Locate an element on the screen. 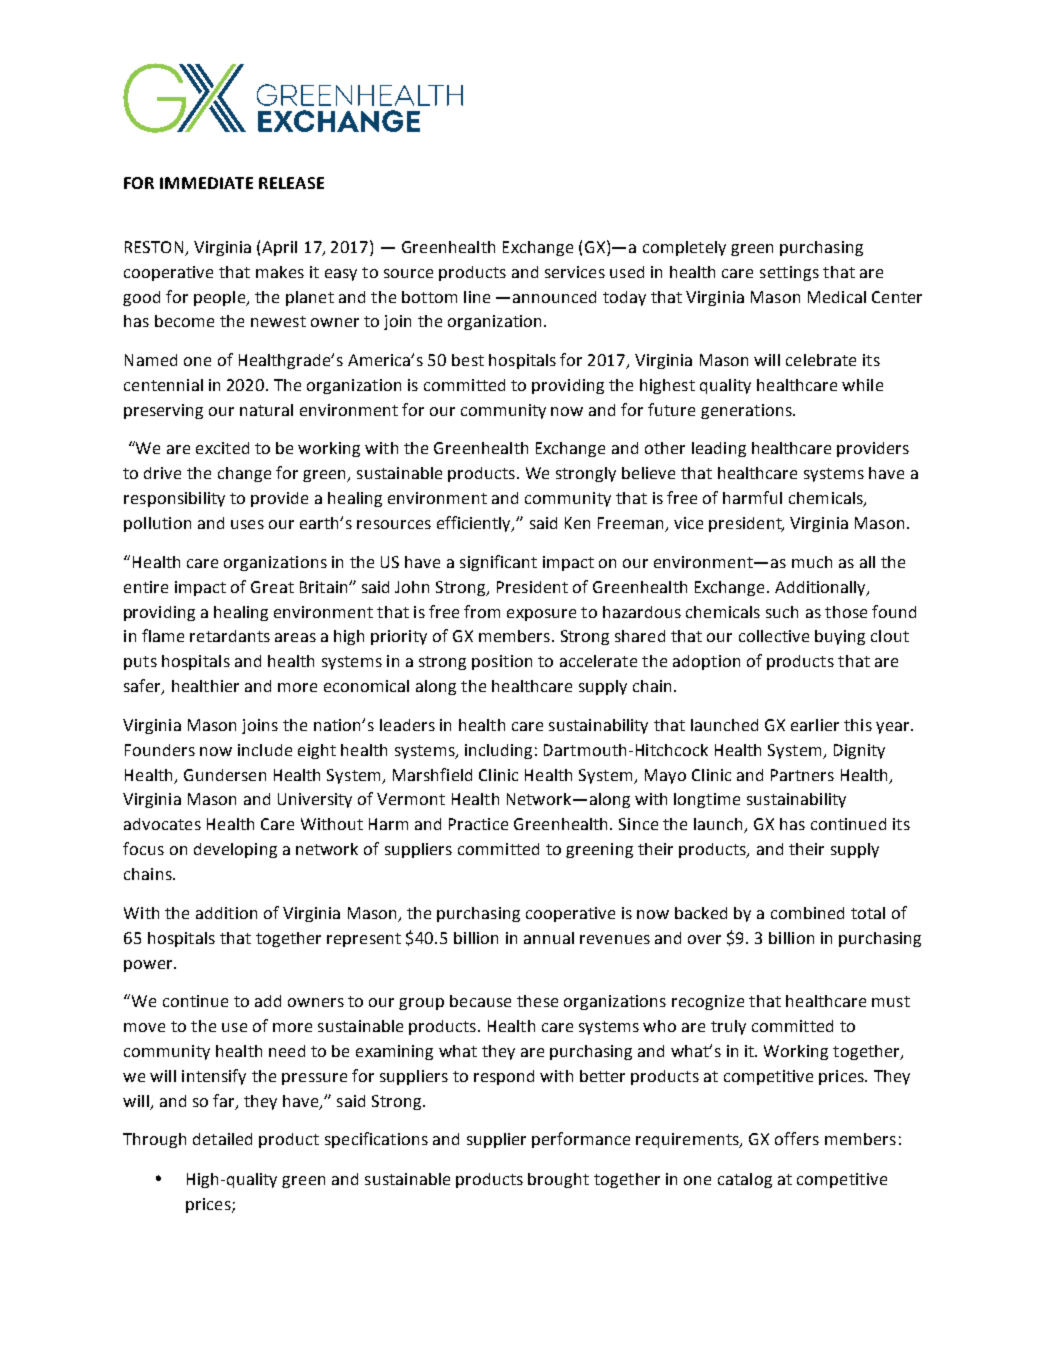 The width and height of the screenshot is (1051, 1360). retardants is located at coordinates (230, 636).
